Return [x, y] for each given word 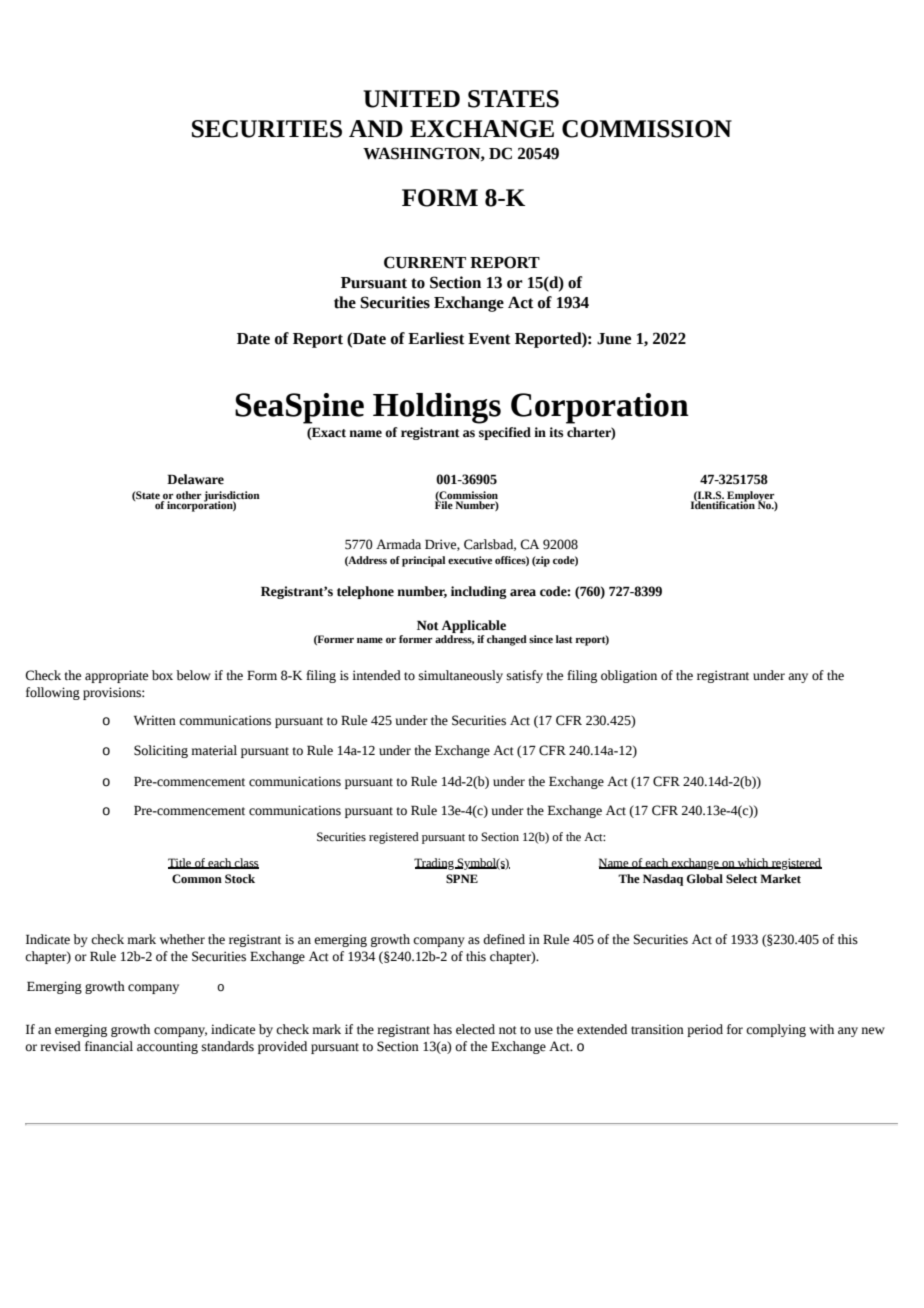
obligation [629, 676]
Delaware [195, 479]
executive [470, 560]
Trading [435, 864]
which [753, 863]
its [556, 432]
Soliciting [161, 751]
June [614, 339]
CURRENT [425, 262]
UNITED [411, 99]
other [188, 495]
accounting [167, 1047]
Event [489, 339]
